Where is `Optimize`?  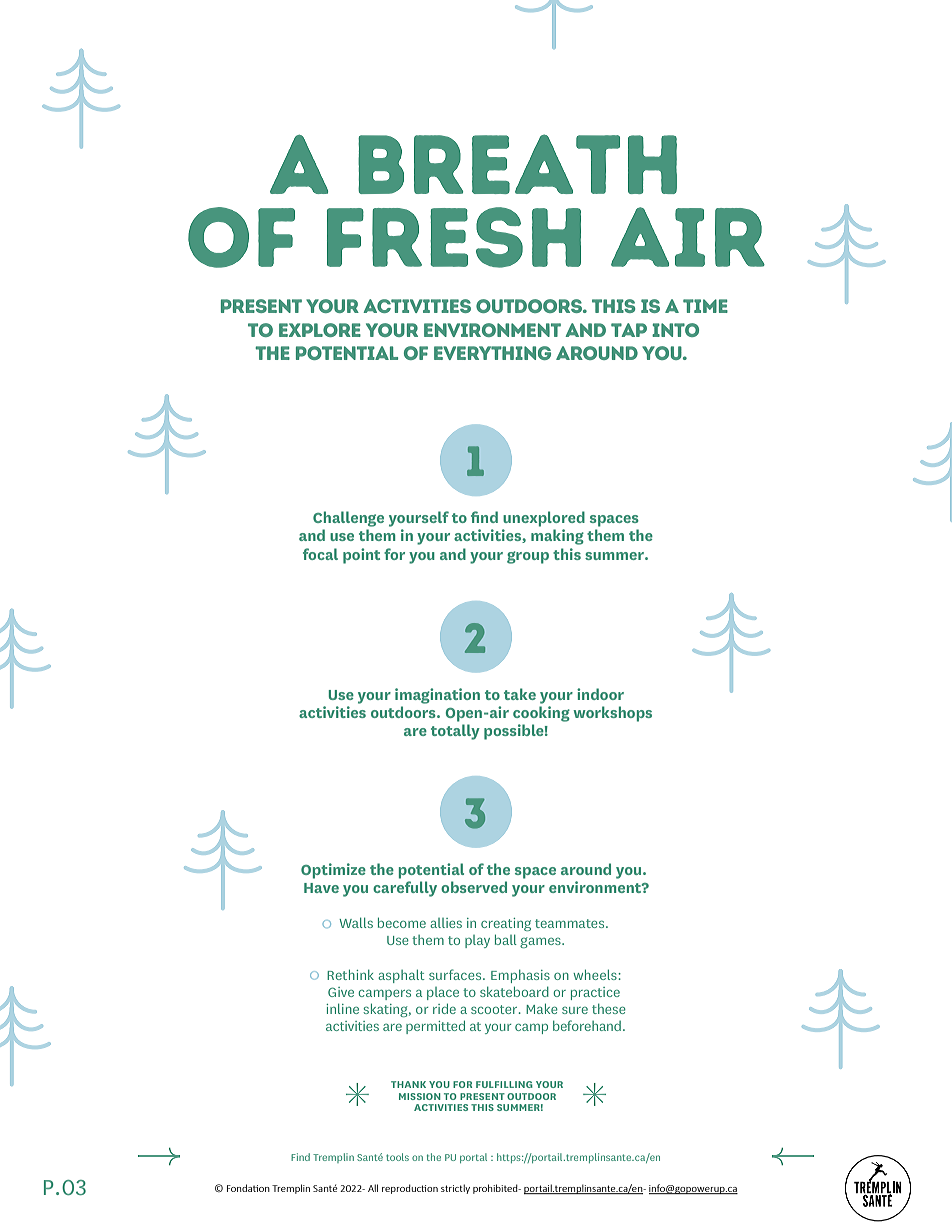
Optimize is located at coordinates (333, 871).
